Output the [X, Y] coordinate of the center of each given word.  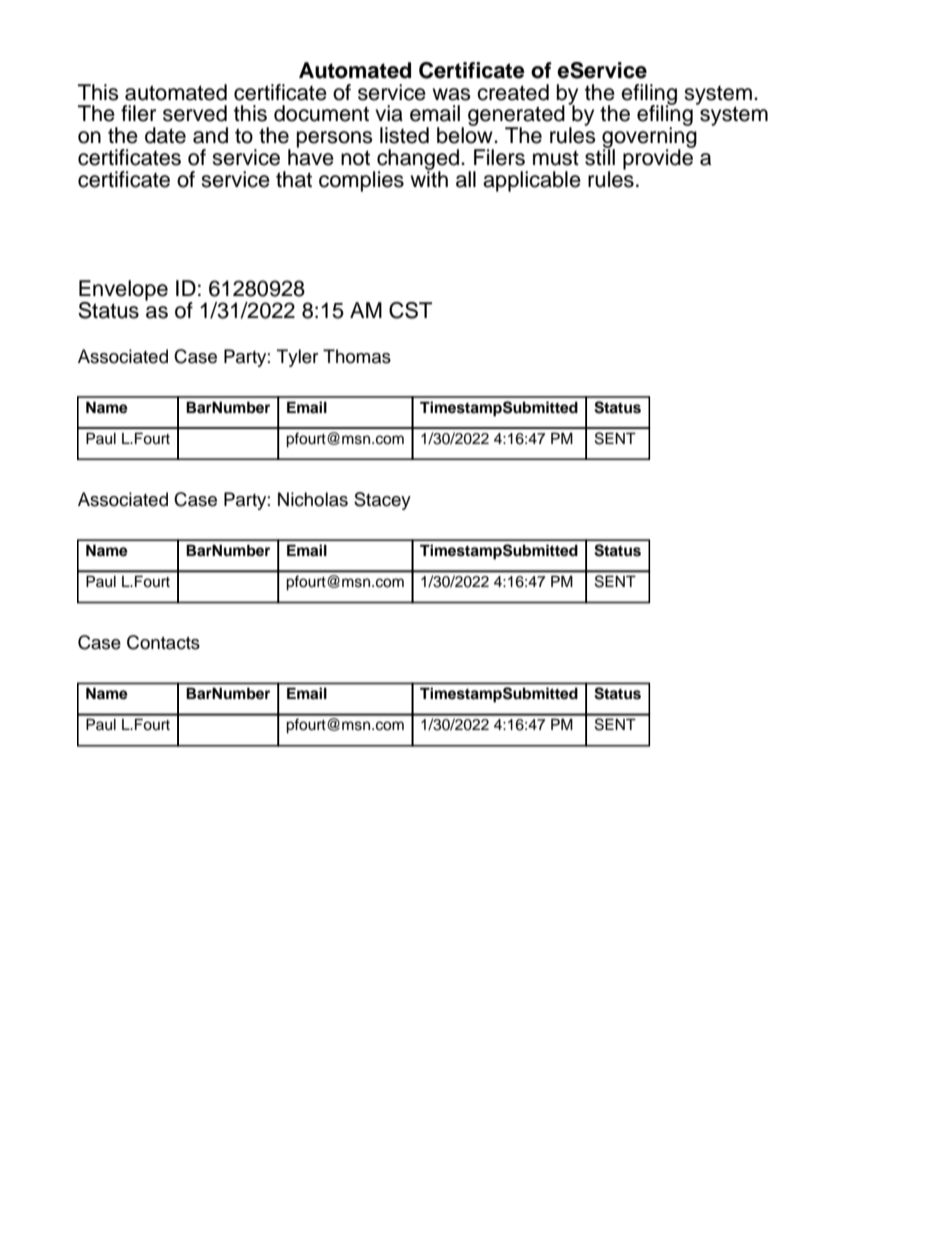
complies [361, 181]
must [556, 158]
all [466, 179]
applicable [532, 181]
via [389, 113]
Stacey [382, 501]
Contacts [163, 642]
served [195, 113]
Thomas [357, 356]
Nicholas [313, 499]
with [429, 178]
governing [649, 137]
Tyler [297, 358]
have [311, 156]
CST [410, 310]
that [294, 179]
